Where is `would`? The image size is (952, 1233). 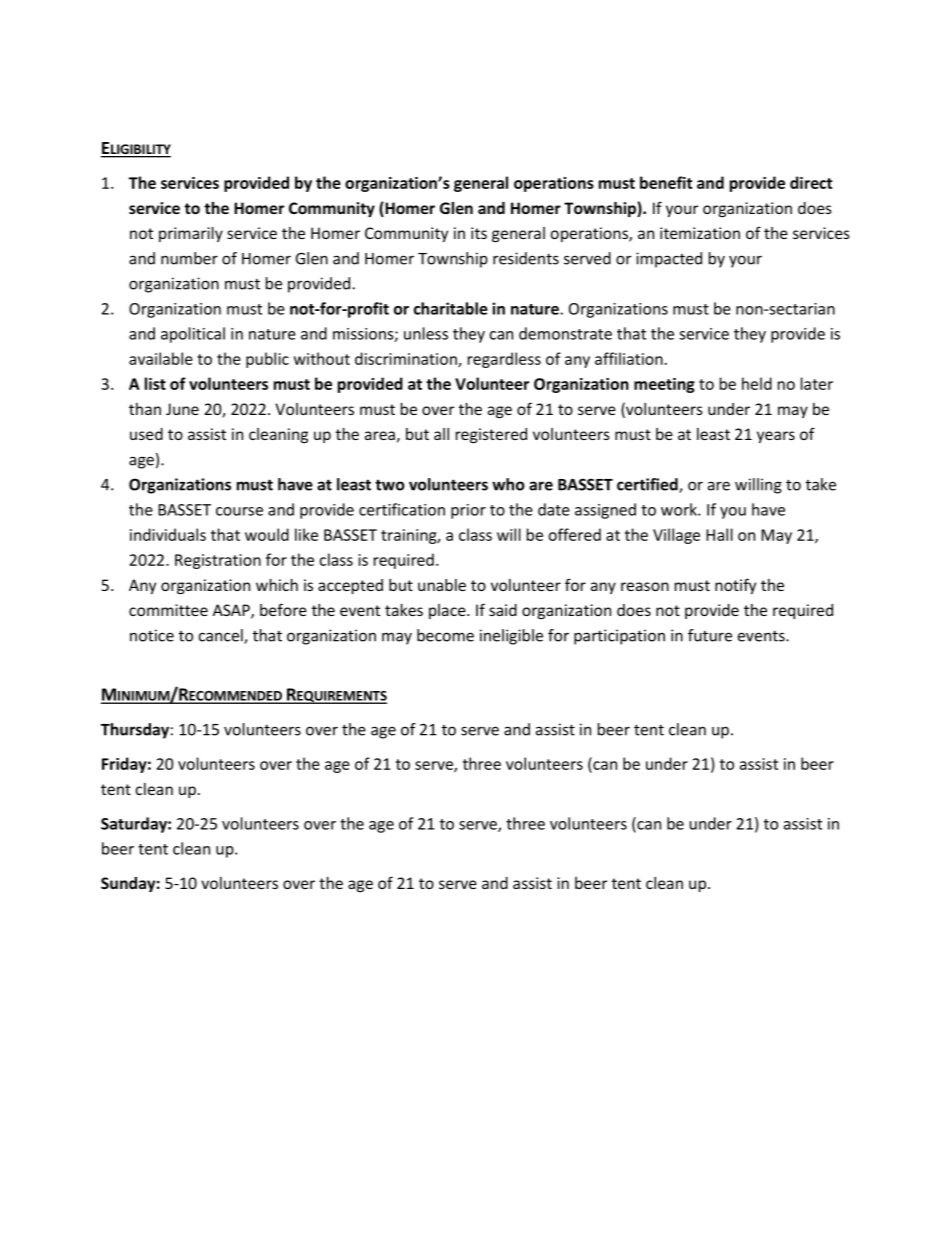
would is located at coordinates (267, 534).
